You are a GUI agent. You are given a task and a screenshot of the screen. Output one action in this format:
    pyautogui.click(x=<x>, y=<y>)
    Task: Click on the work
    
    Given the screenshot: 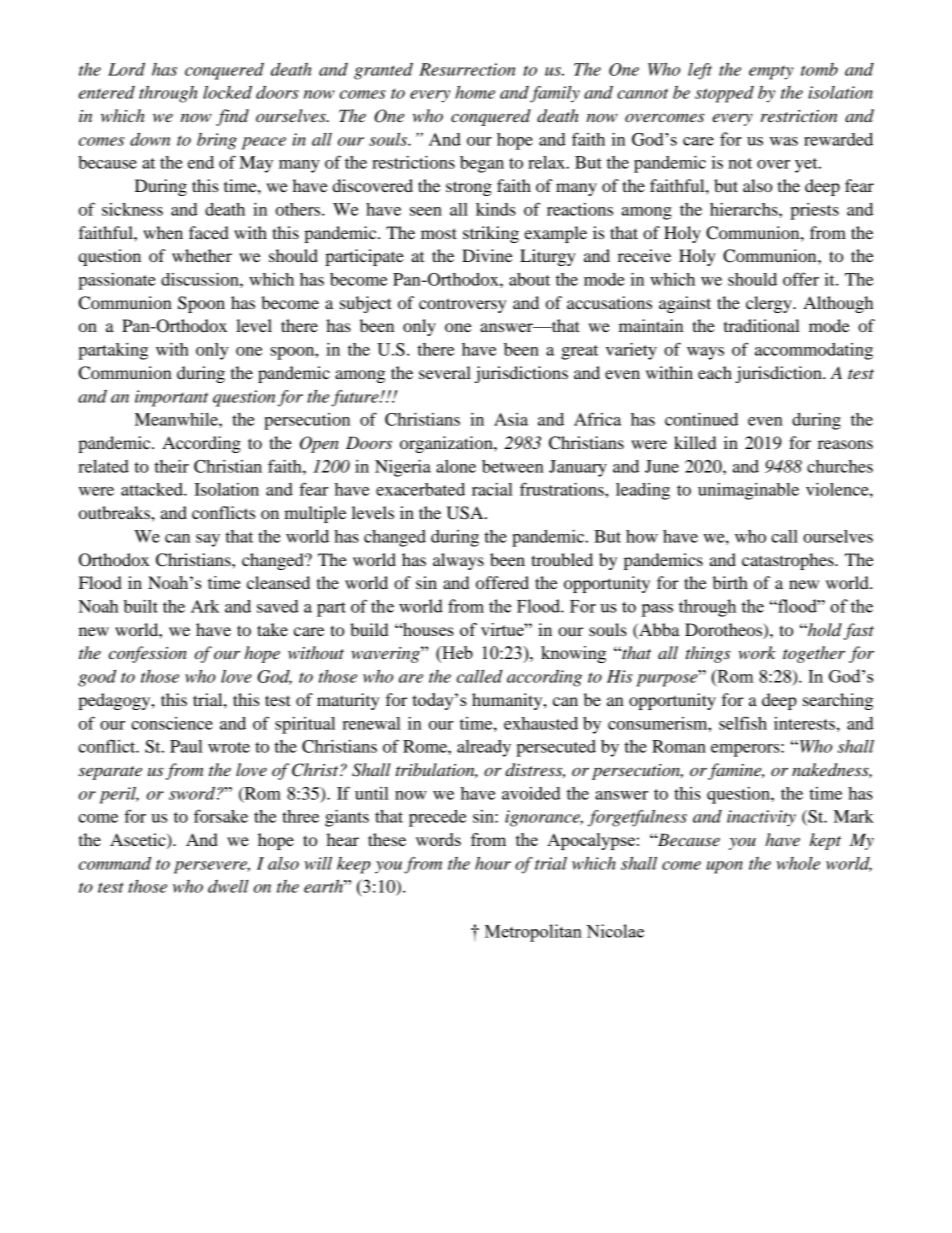 What is the action you would take?
    pyautogui.click(x=757, y=652)
